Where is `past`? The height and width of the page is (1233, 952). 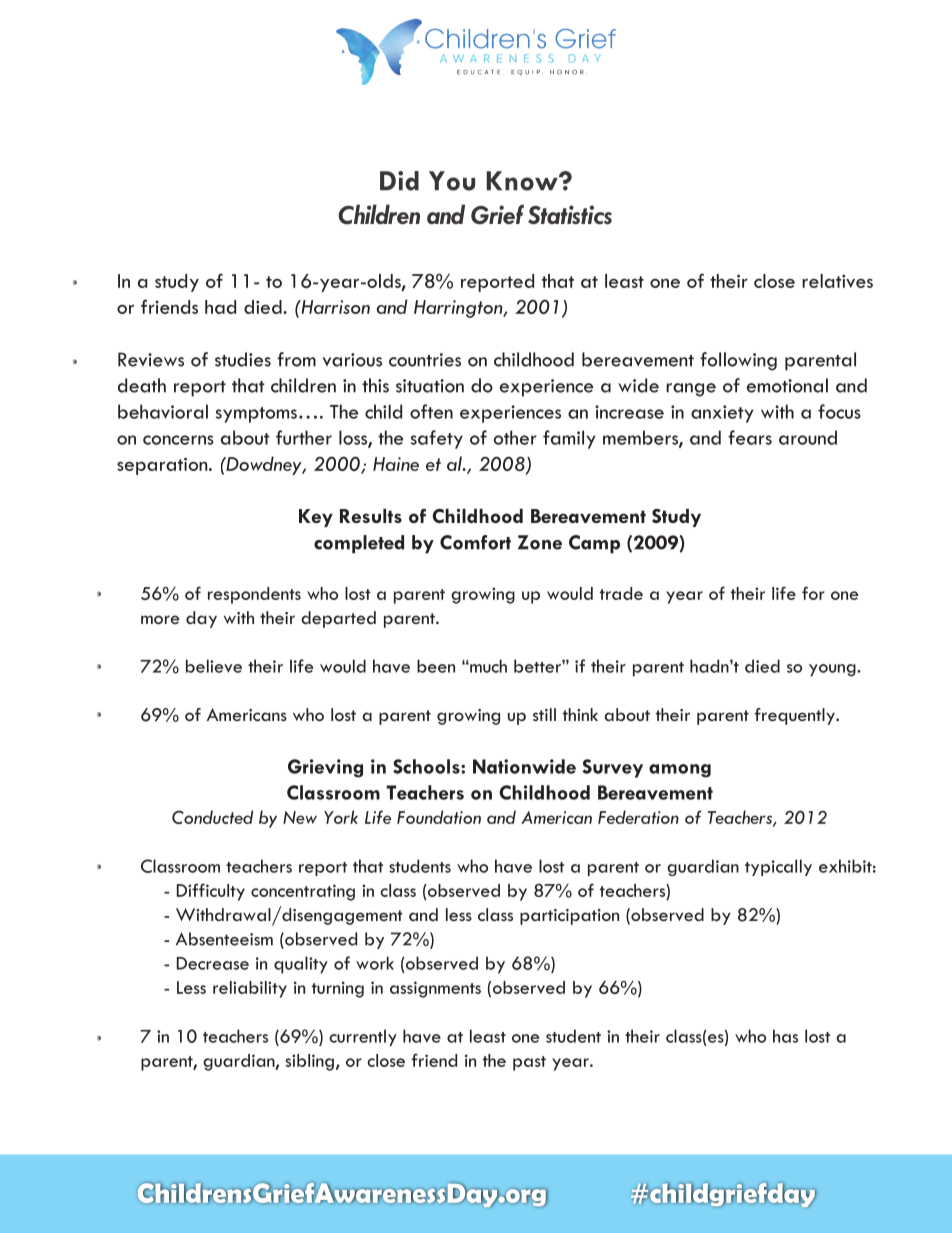
past is located at coordinates (529, 1063).
